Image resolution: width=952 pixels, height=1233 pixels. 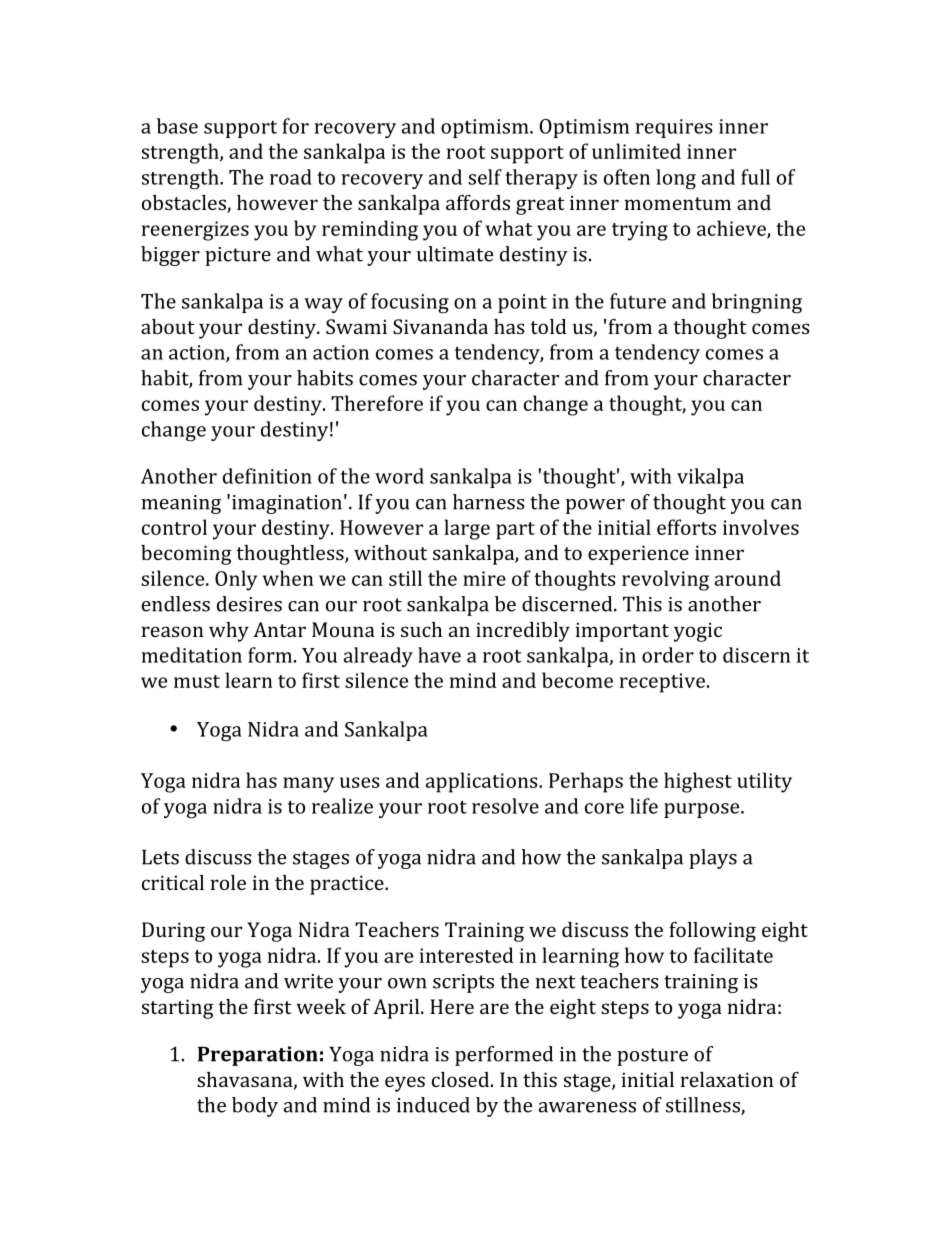 What do you see at coordinates (727, 1079) in the document?
I see `relaxation` at bounding box center [727, 1079].
